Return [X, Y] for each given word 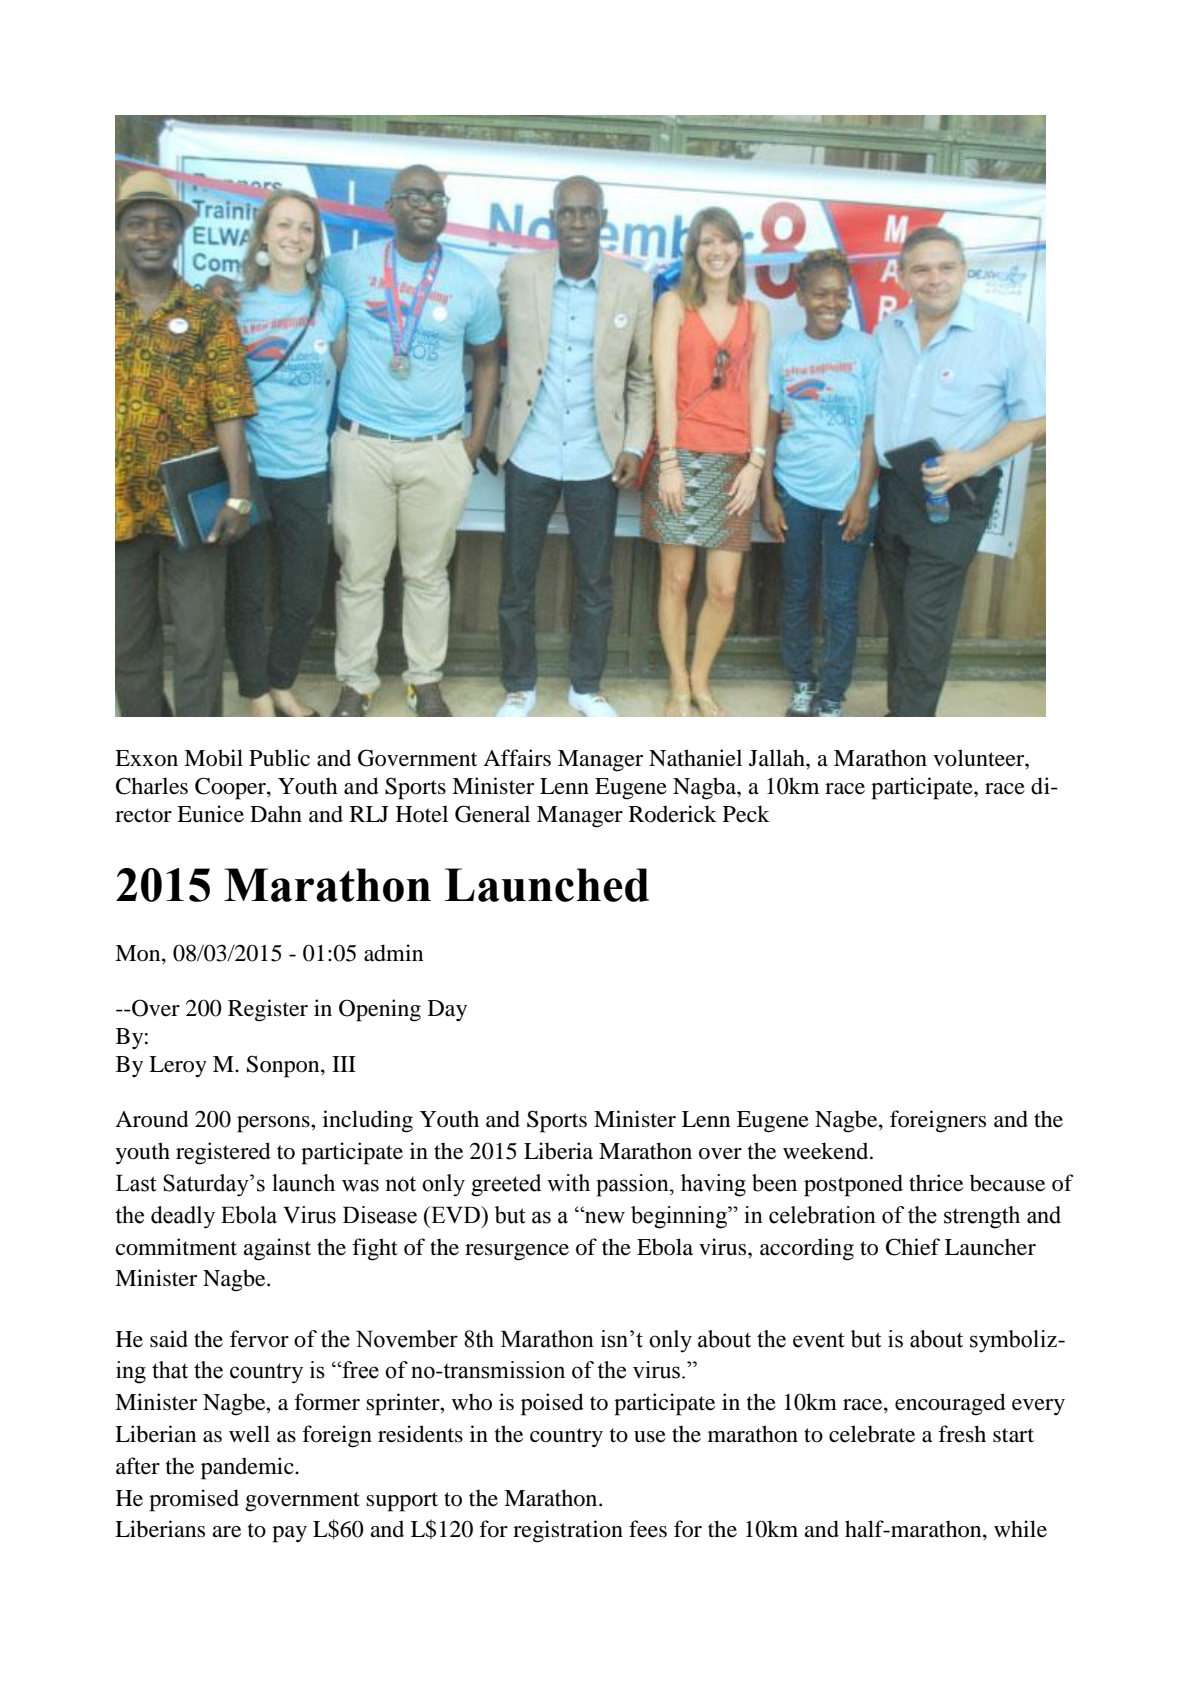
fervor [259, 1339]
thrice [936, 1183]
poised [552, 1404]
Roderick [673, 814]
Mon [139, 954]
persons [274, 1124]
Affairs [517, 758]
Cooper [231, 788]
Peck [746, 814]
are [226, 1532]
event [819, 1340]
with [568, 1183]
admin [393, 953]
